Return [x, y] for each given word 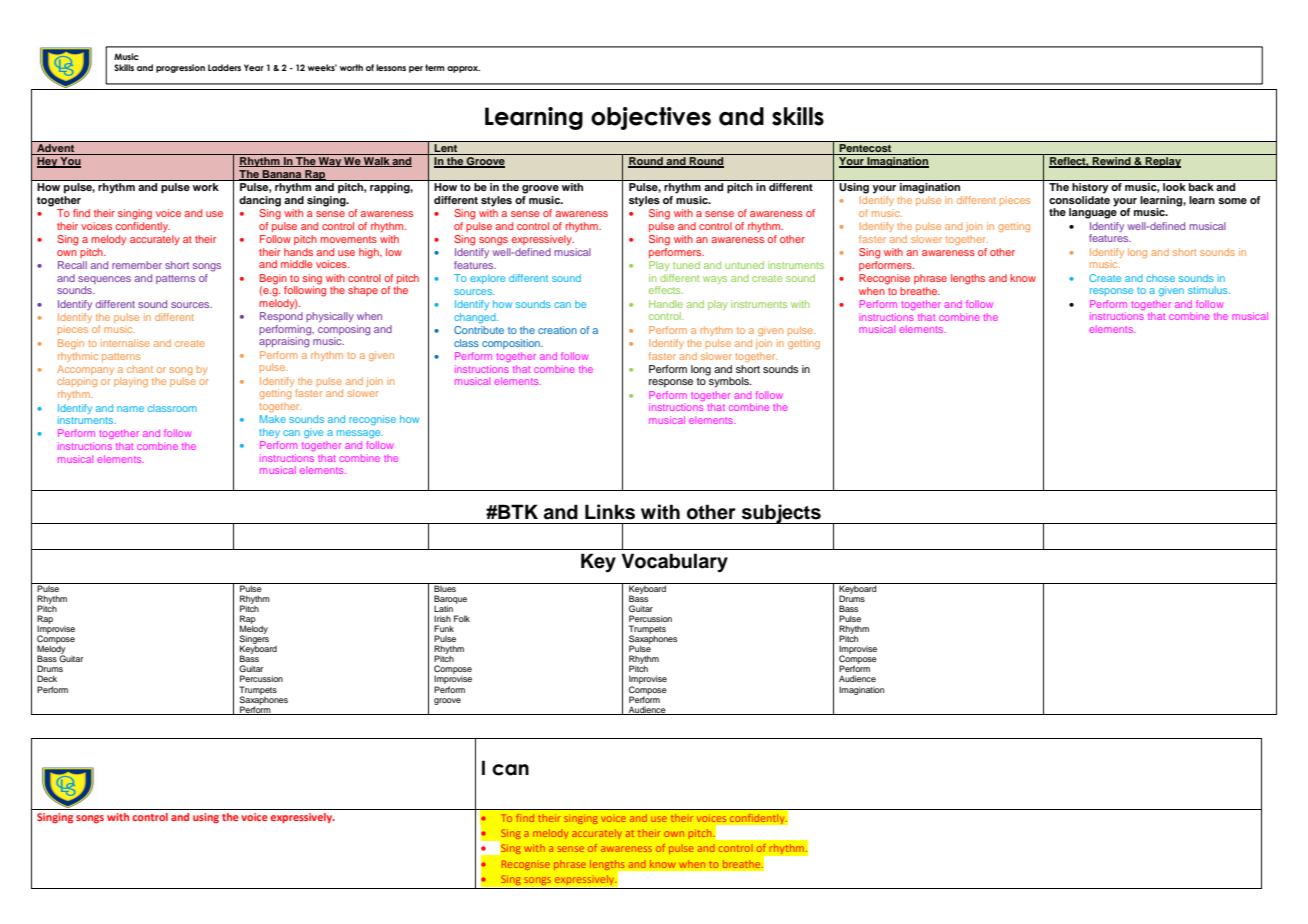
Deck [47, 678]
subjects [781, 514]
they [269, 433]
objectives [651, 118]
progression [180, 68]
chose [1160, 278]
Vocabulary [674, 563]
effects [666, 290]
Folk [462, 618]
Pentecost [866, 149]
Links [610, 512]
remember [137, 265]
